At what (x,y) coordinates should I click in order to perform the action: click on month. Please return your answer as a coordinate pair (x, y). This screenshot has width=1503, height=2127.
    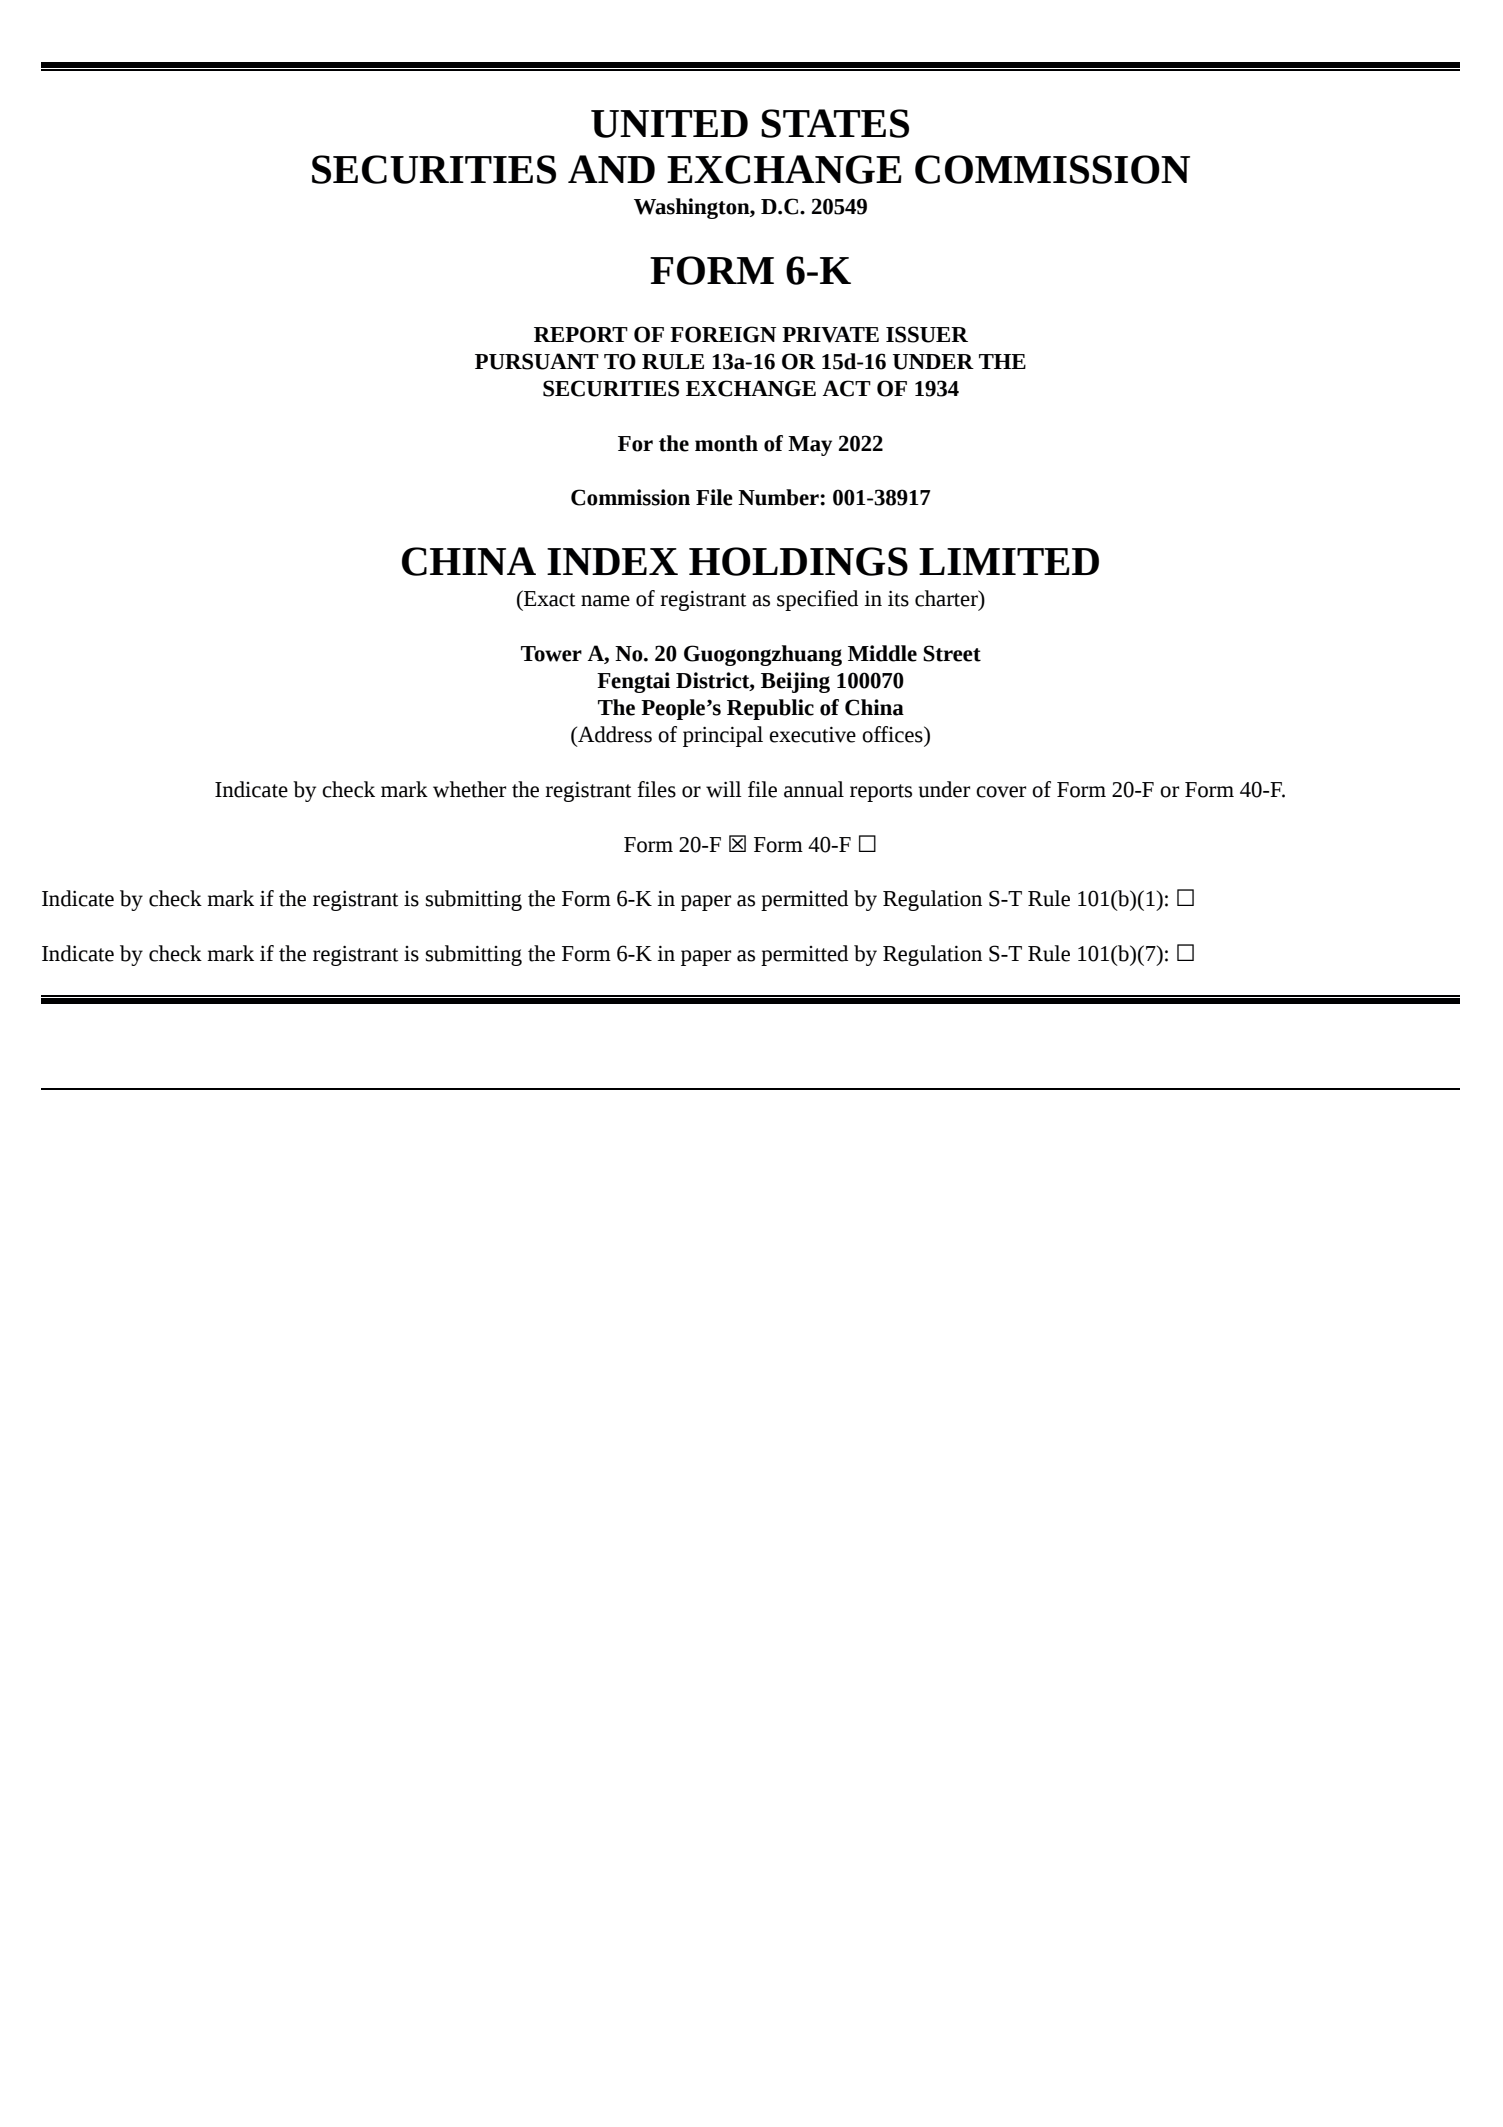
    Looking at the image, I should click on (726, 443).
